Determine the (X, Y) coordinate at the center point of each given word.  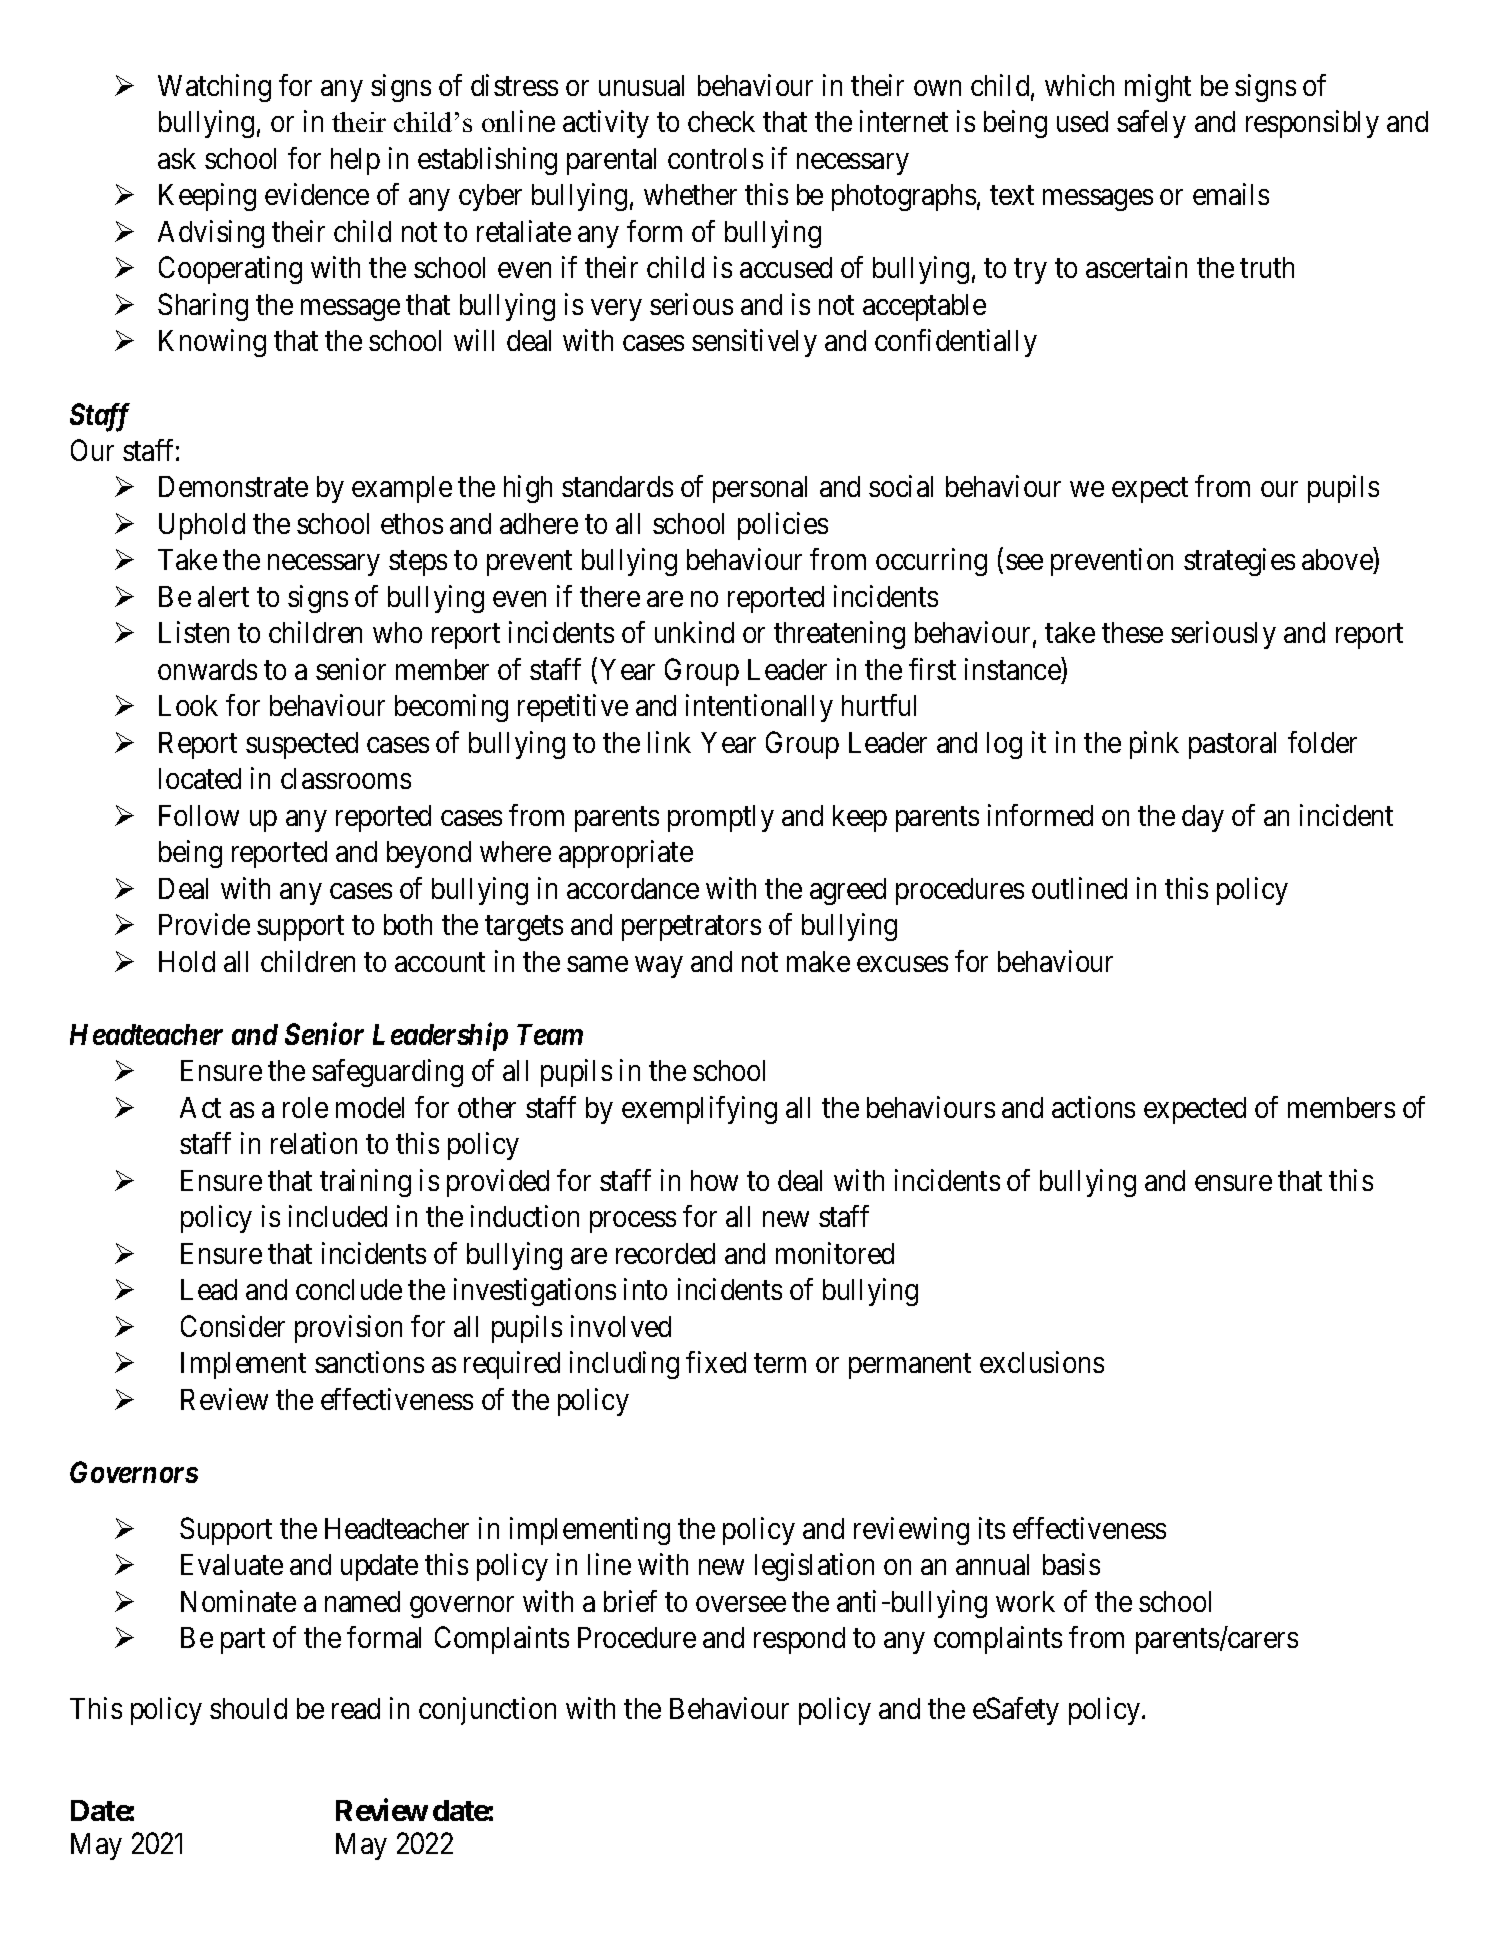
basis (1071, 1564)
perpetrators (691, 928)
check (721, 121)
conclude (349, 1289)
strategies (1239, 562)
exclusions (1042, 1362)
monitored (835, 1253)
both (408, 924)
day (1203, 818)
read (356, 1708)
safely (1151, 124)
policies (783, 526)
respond (799, 1640)
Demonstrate (233, 486)
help (355, 161)
